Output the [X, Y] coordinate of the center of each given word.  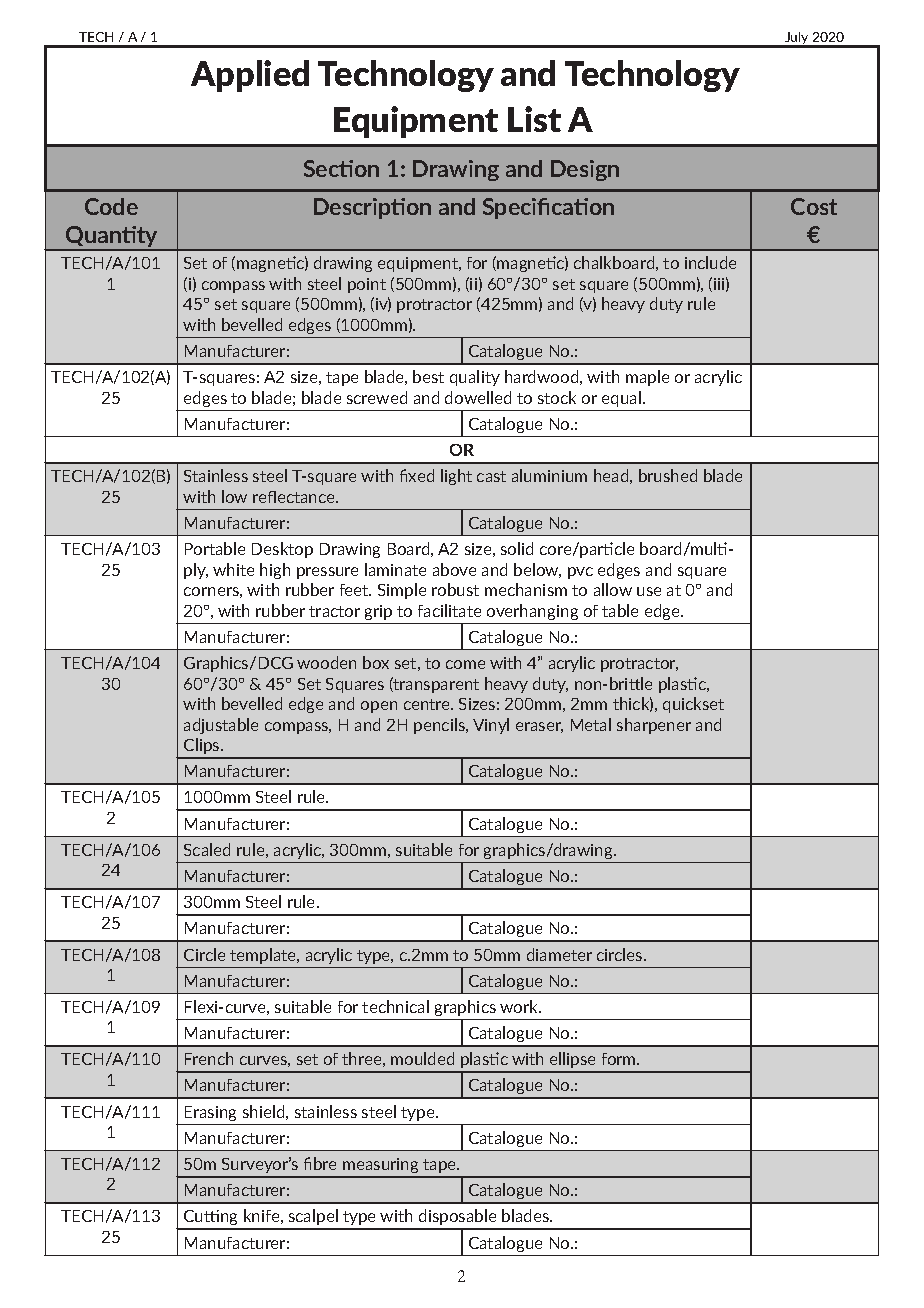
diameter [559, 954]
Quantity [112, 238]
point [367, 285]
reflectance [295, 497]
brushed [668, 475]
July [797, 39]
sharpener [654, 726]
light [456, 477]
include [710, 262]
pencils [440, 726]
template [264, 956]
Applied [250, 76]
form [620, 1059]
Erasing [210, 1113]
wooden [326, 662]
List [534, 119]
